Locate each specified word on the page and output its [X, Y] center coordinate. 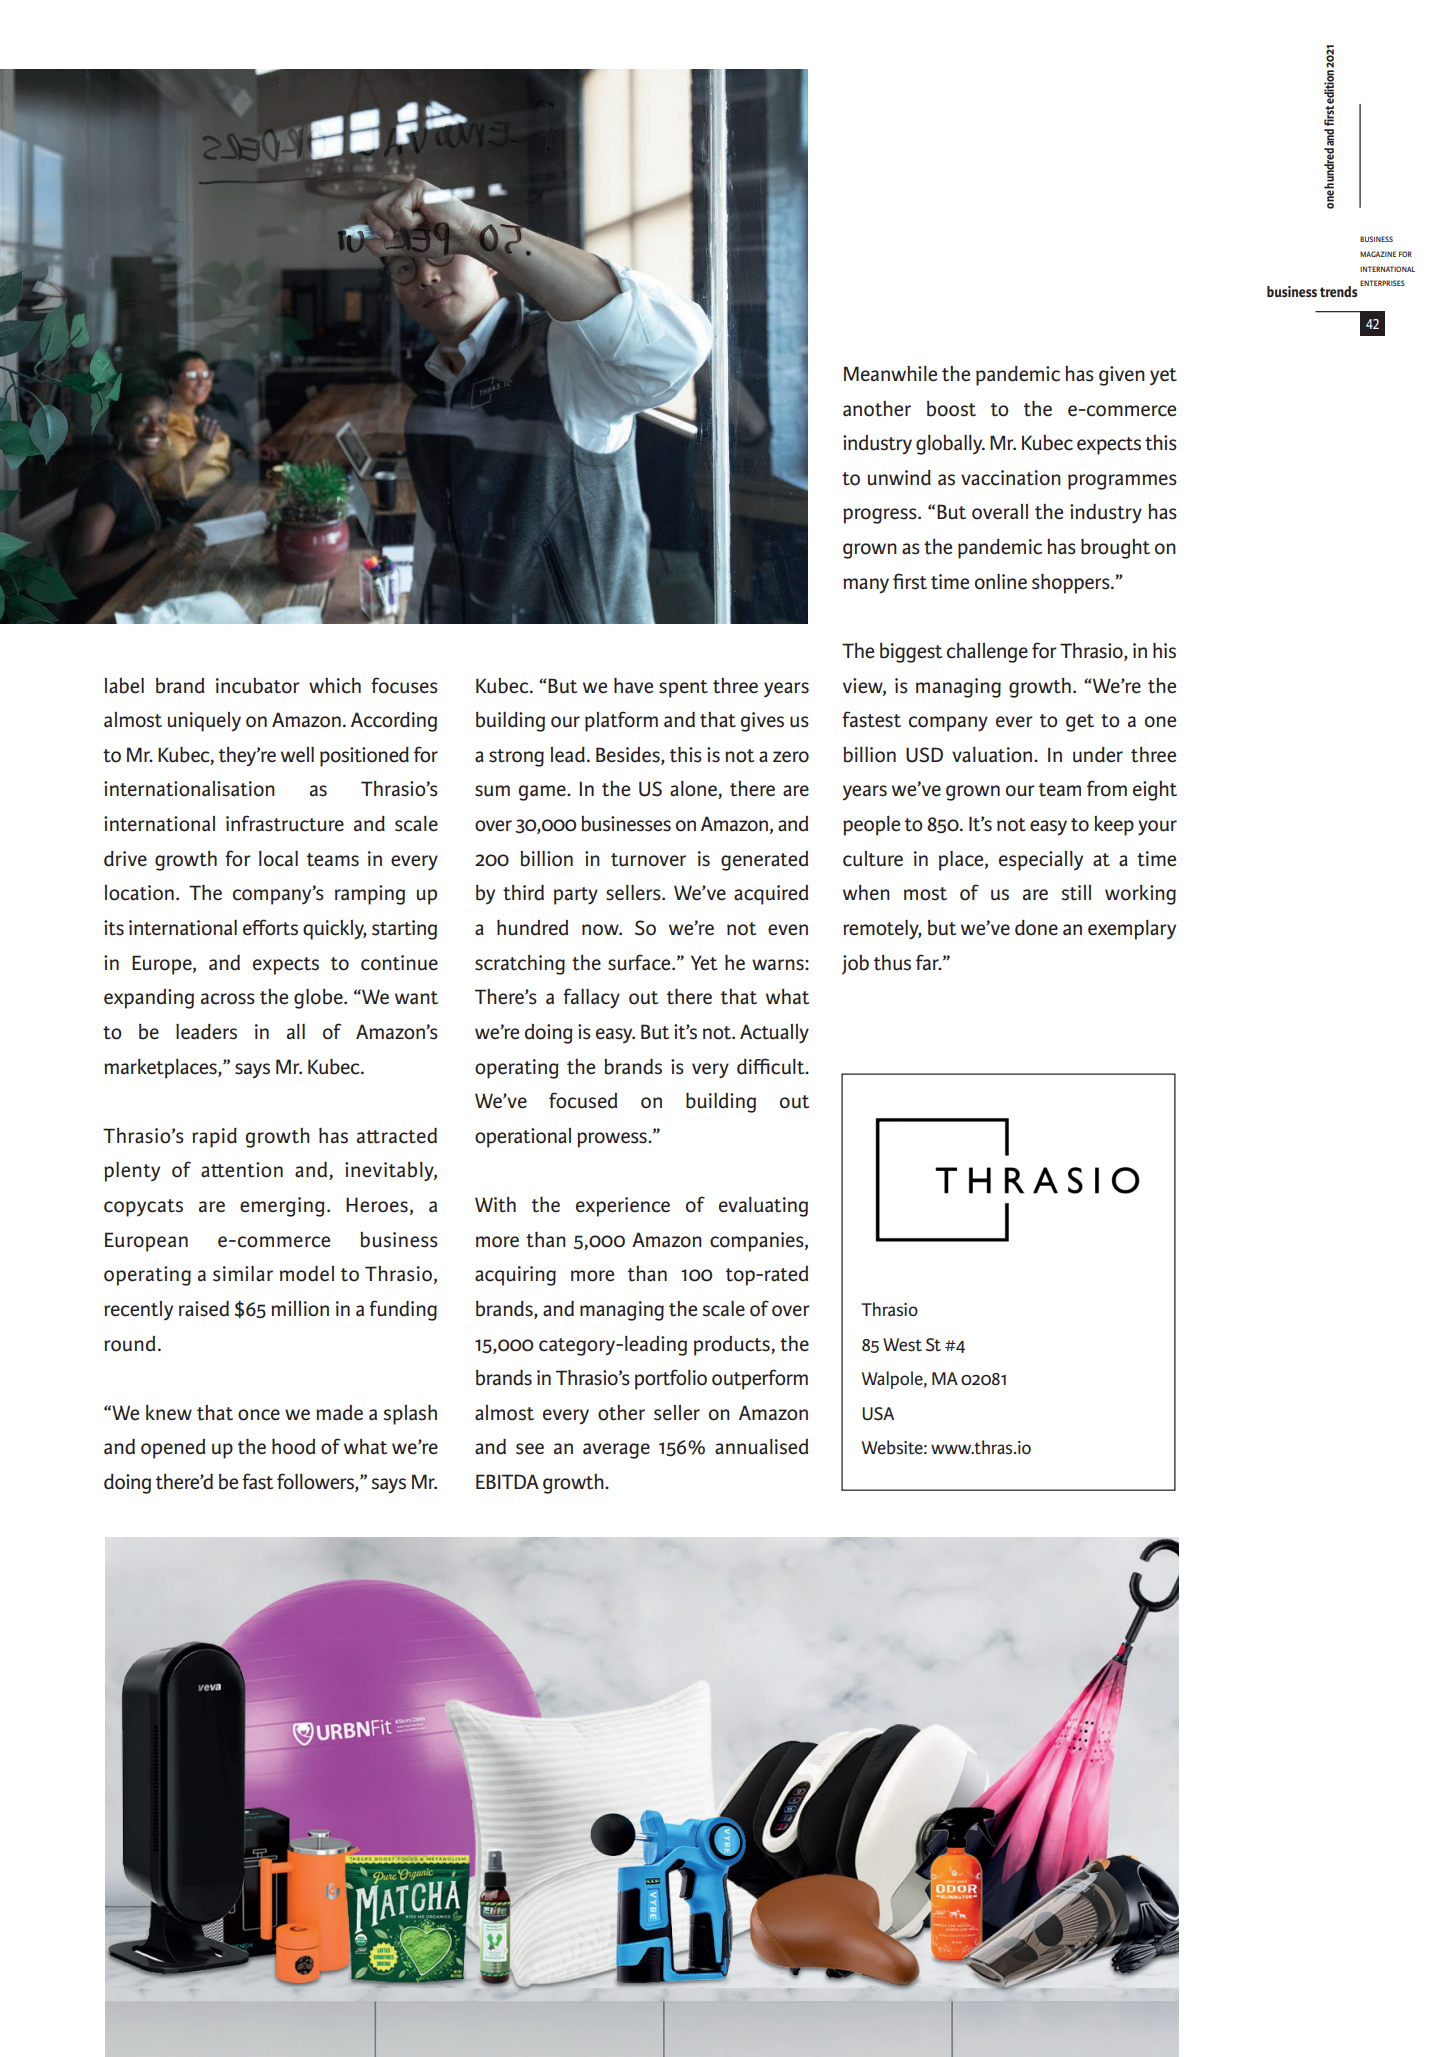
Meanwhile [890, 374]
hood [293, 1447]
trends [1339, 291]
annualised [761, 1447]
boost [951, 409]
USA [878, 1414]
